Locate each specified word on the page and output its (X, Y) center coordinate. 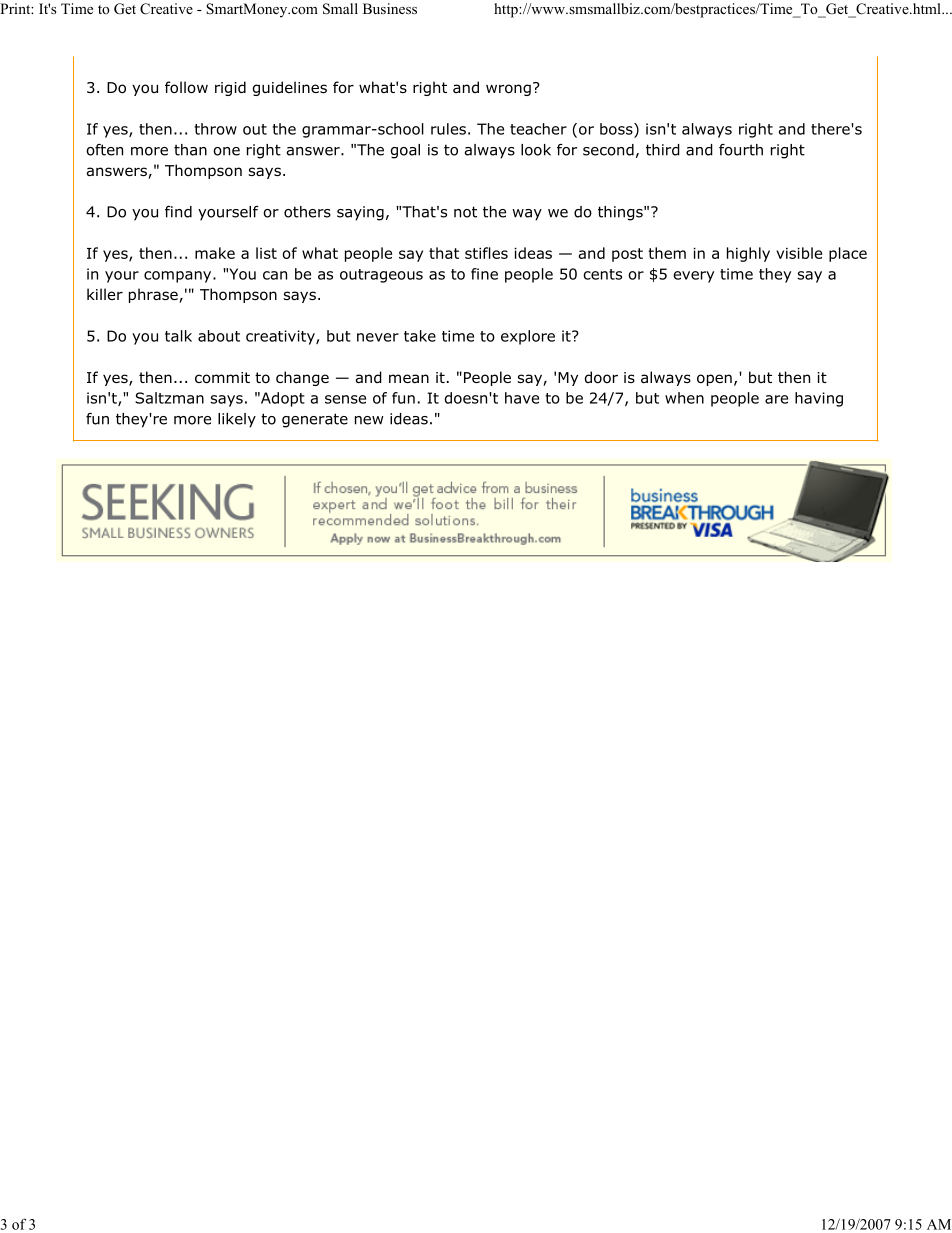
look (536, 150)
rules (448, 129)
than (190, 150)
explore (528, 337)
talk (178, 336)
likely (237, 420)
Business (390, 8)
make (215, 253)
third (663, 150)
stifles (486, 253)
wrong (508, 90)
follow (186, 87)
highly (748, 254)
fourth (741, 150)
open (714, 380)
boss (617, 129)
